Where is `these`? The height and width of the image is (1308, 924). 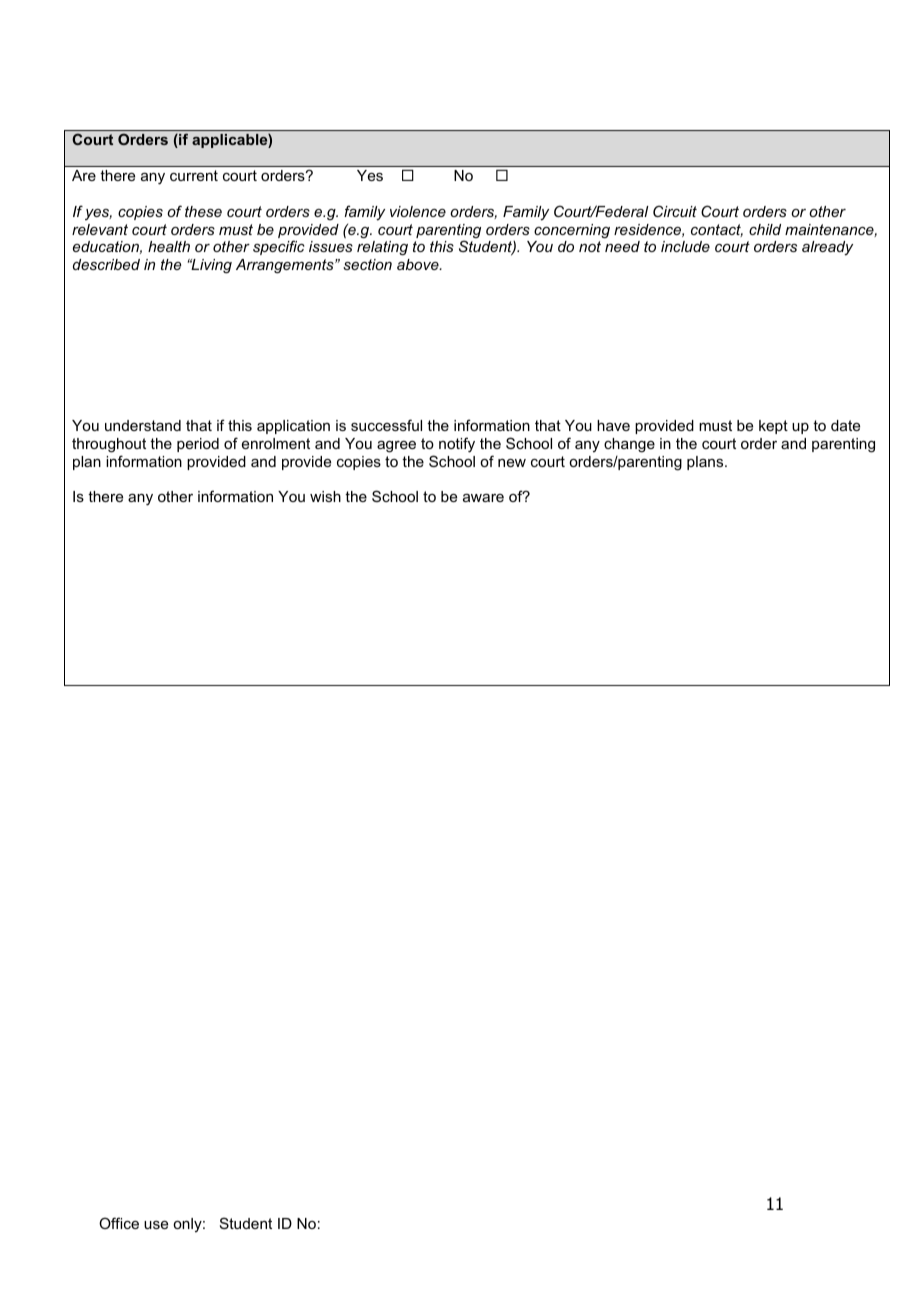 these is located at coordinates (203, 211).
